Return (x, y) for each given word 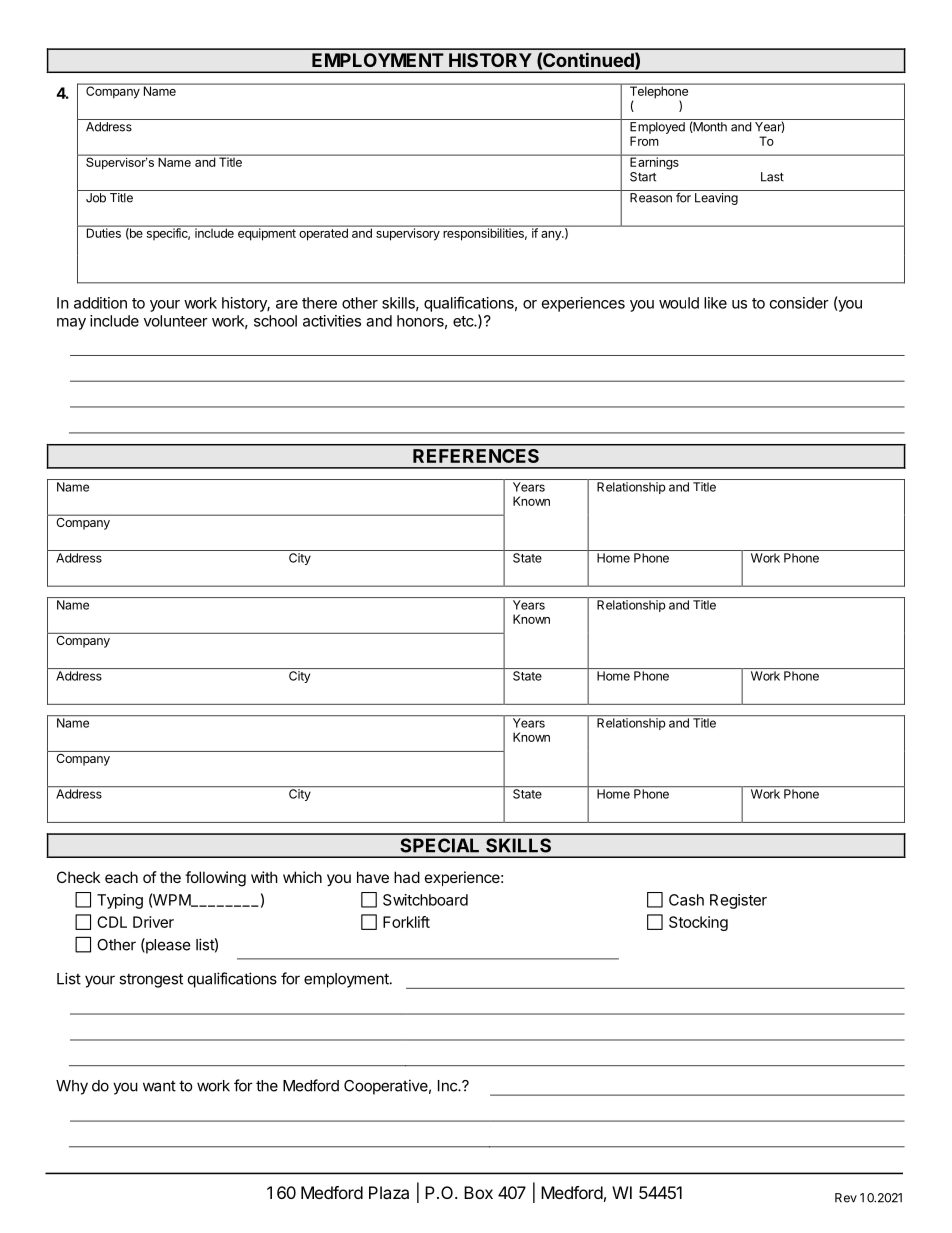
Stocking (698, 923)
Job (96, 198)
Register (738, 901)
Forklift (406, 922)
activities (332, 321)
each (121, 877)
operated (323, 233)
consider (799, 303)
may (71, 324)
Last (772, 177)
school (275, 321)
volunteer (176, 321)
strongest (151, 980)
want (159, 1086)
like (715, 303)
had (407, 877)
